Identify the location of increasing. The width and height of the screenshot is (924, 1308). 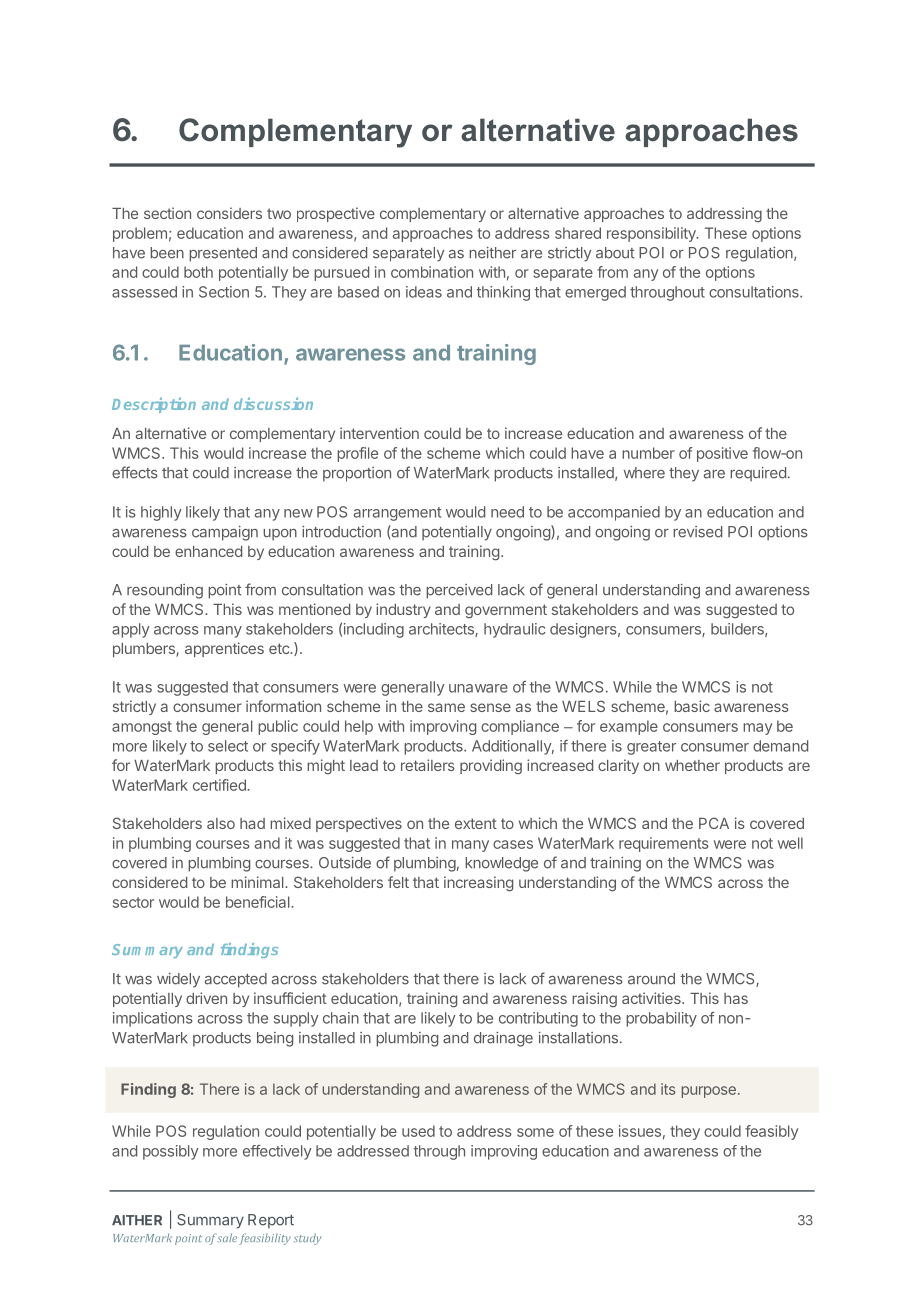
(478, 884).
